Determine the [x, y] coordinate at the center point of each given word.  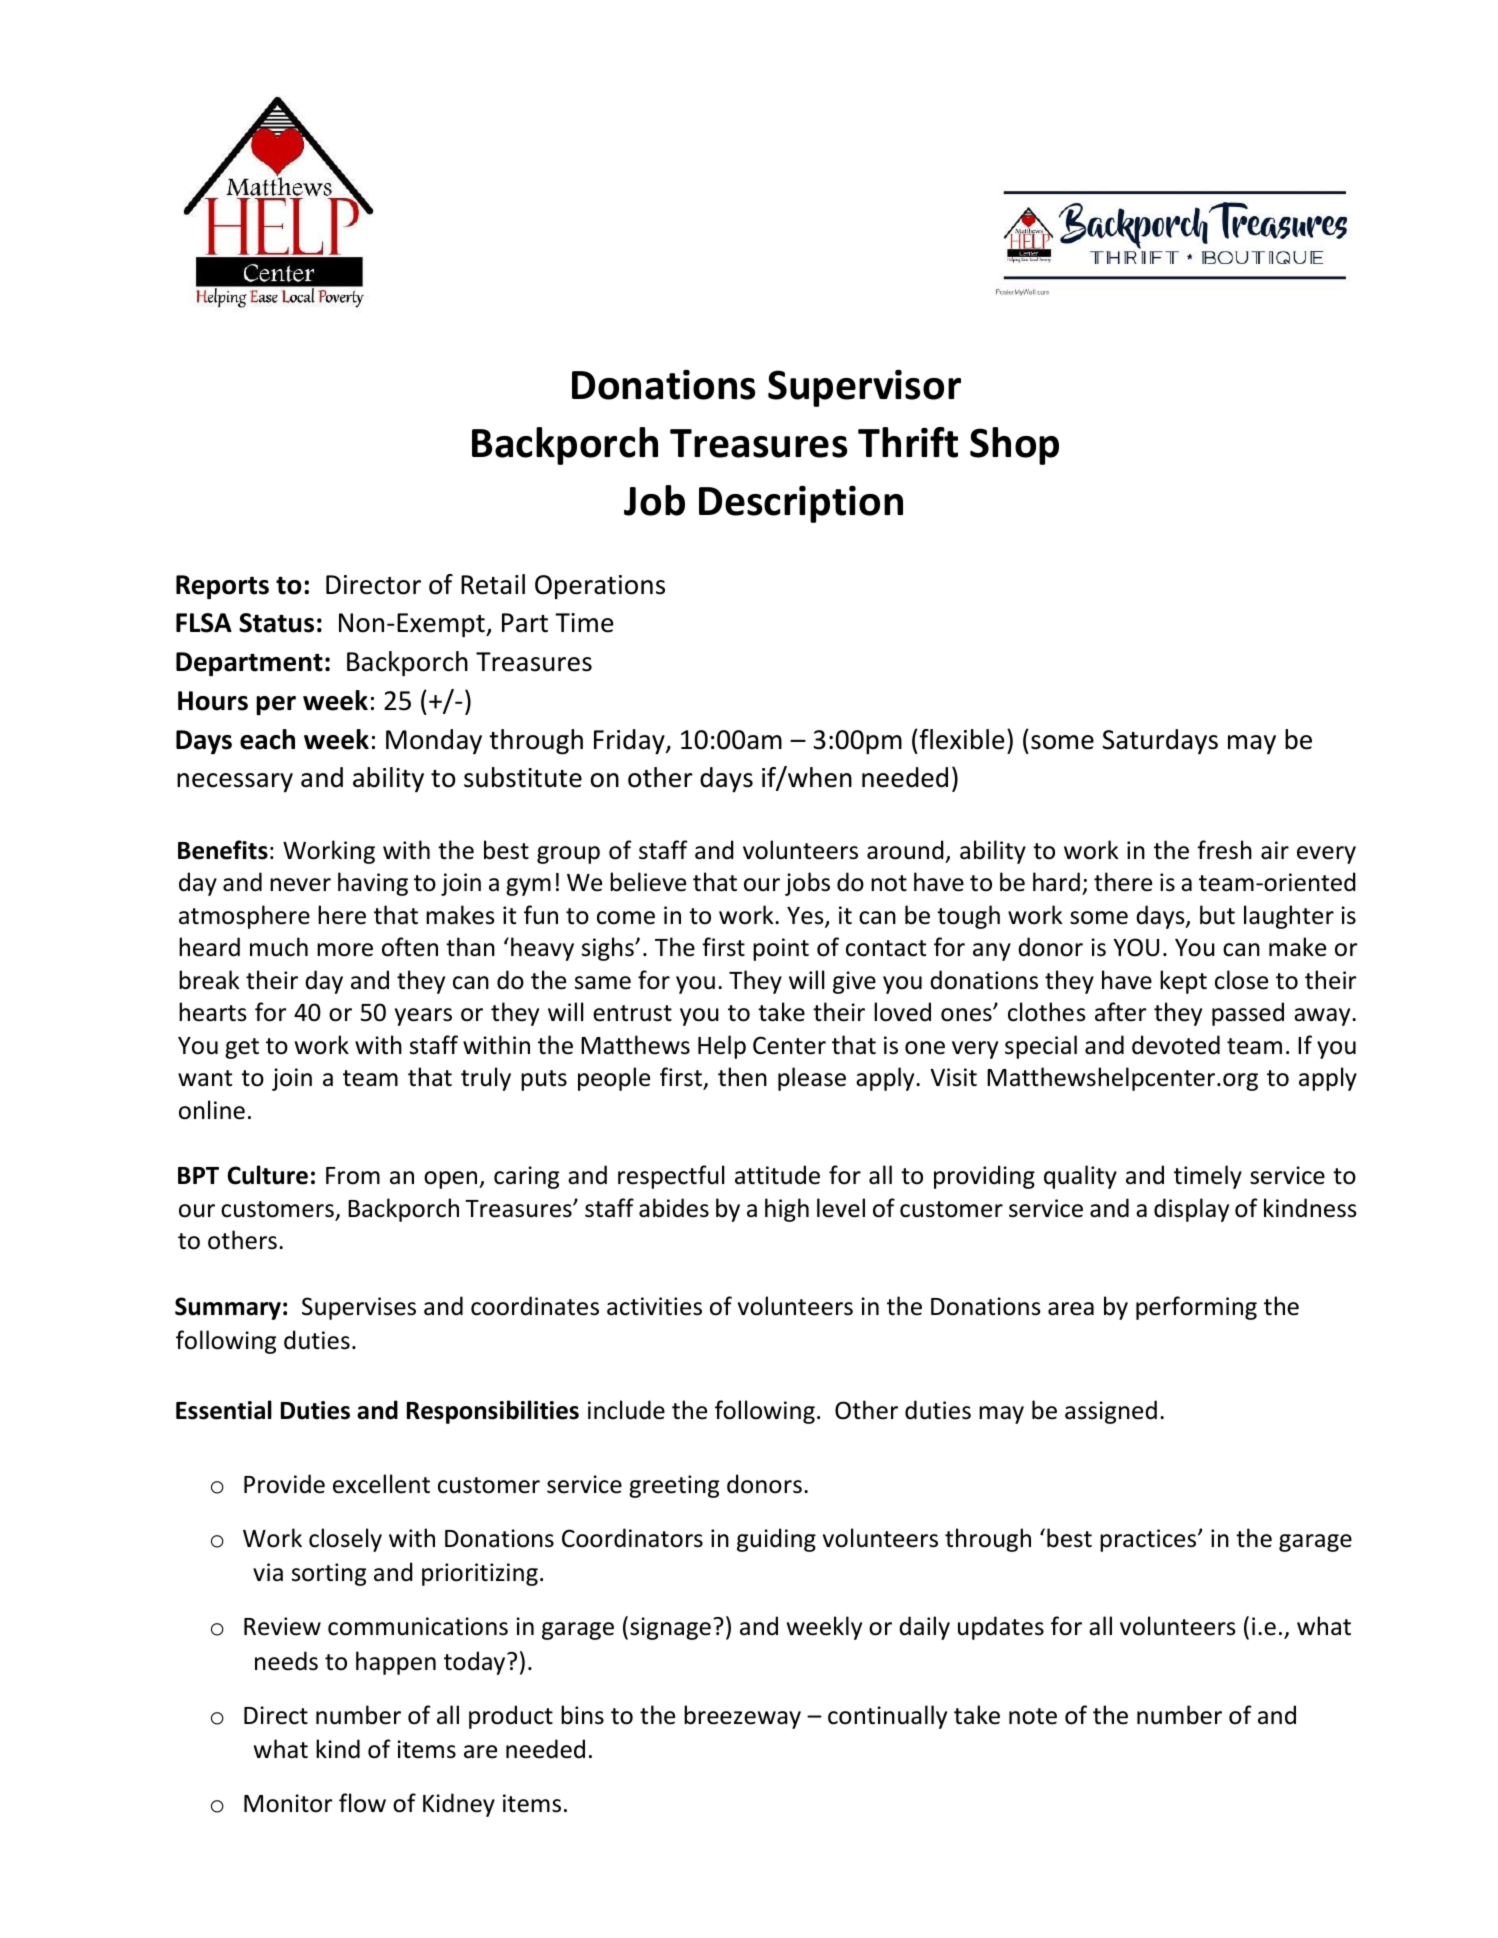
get [242, 1048]
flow [362, 1803]
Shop [1014, 446]
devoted [1176, 1045]
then [742, 1077]
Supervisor [864, 388]
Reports [222, 587]
